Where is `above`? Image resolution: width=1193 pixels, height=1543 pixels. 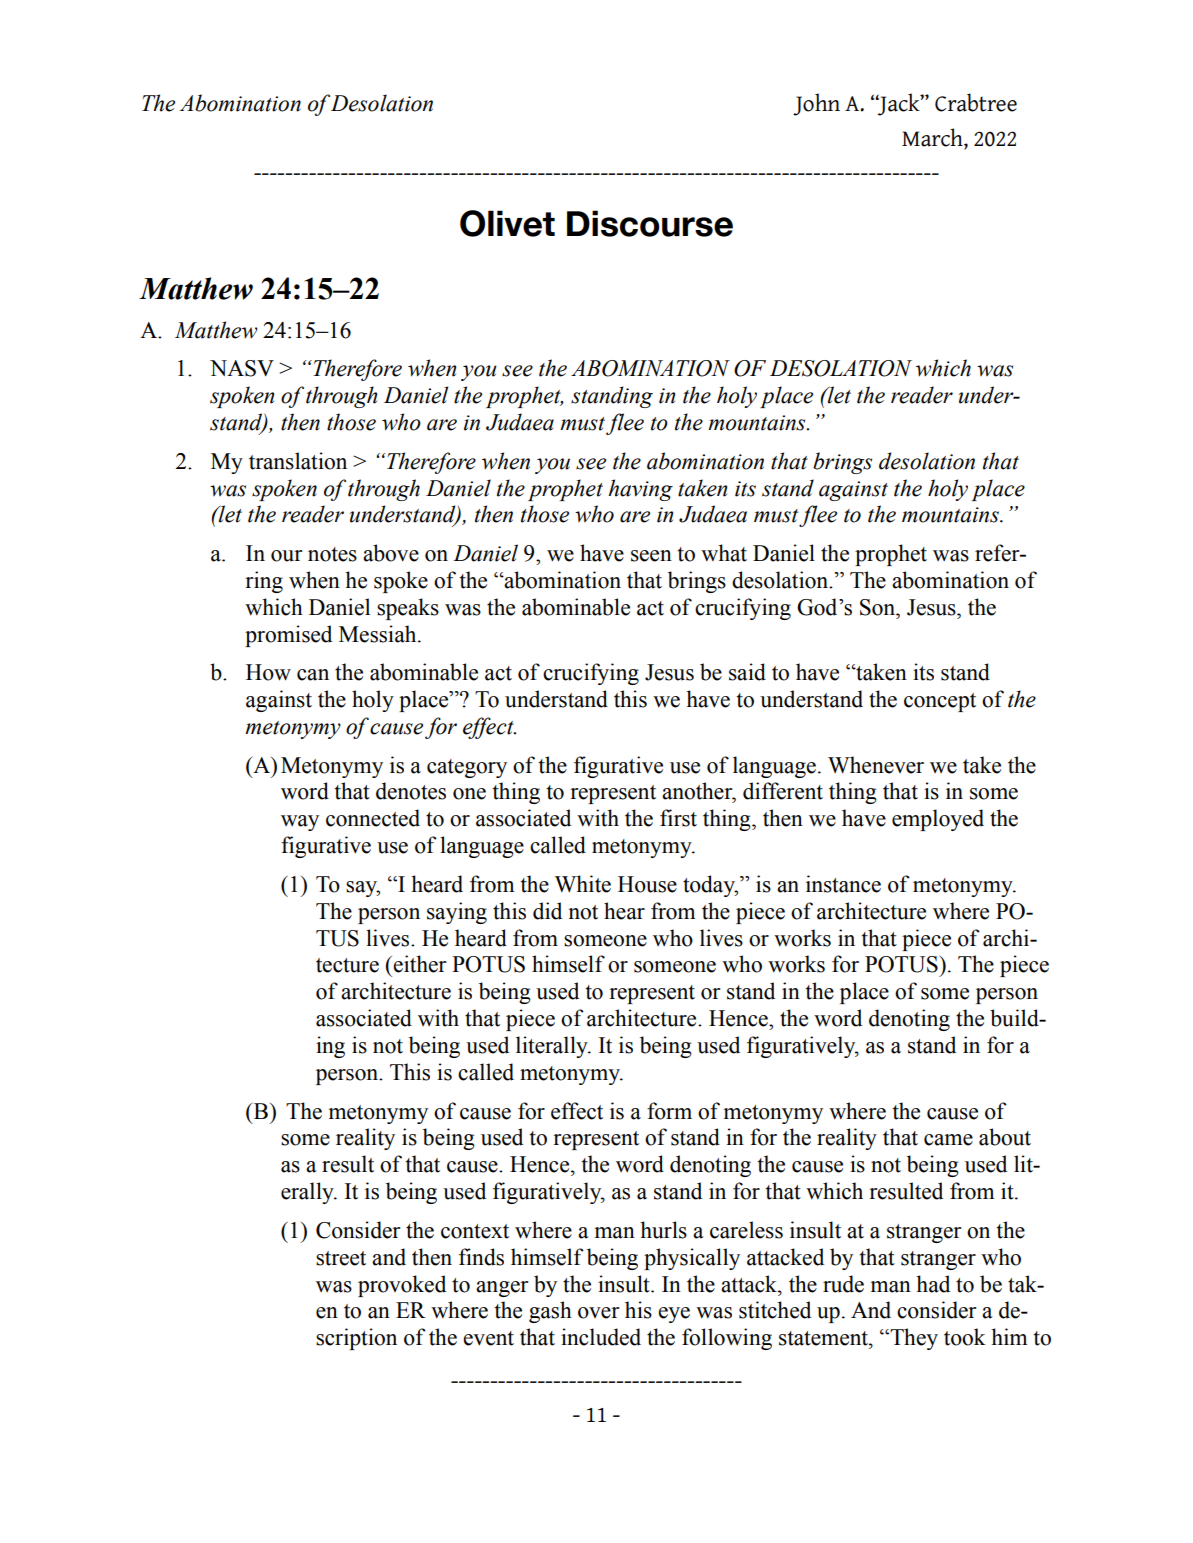 above is located at coordinates (391, 553).
